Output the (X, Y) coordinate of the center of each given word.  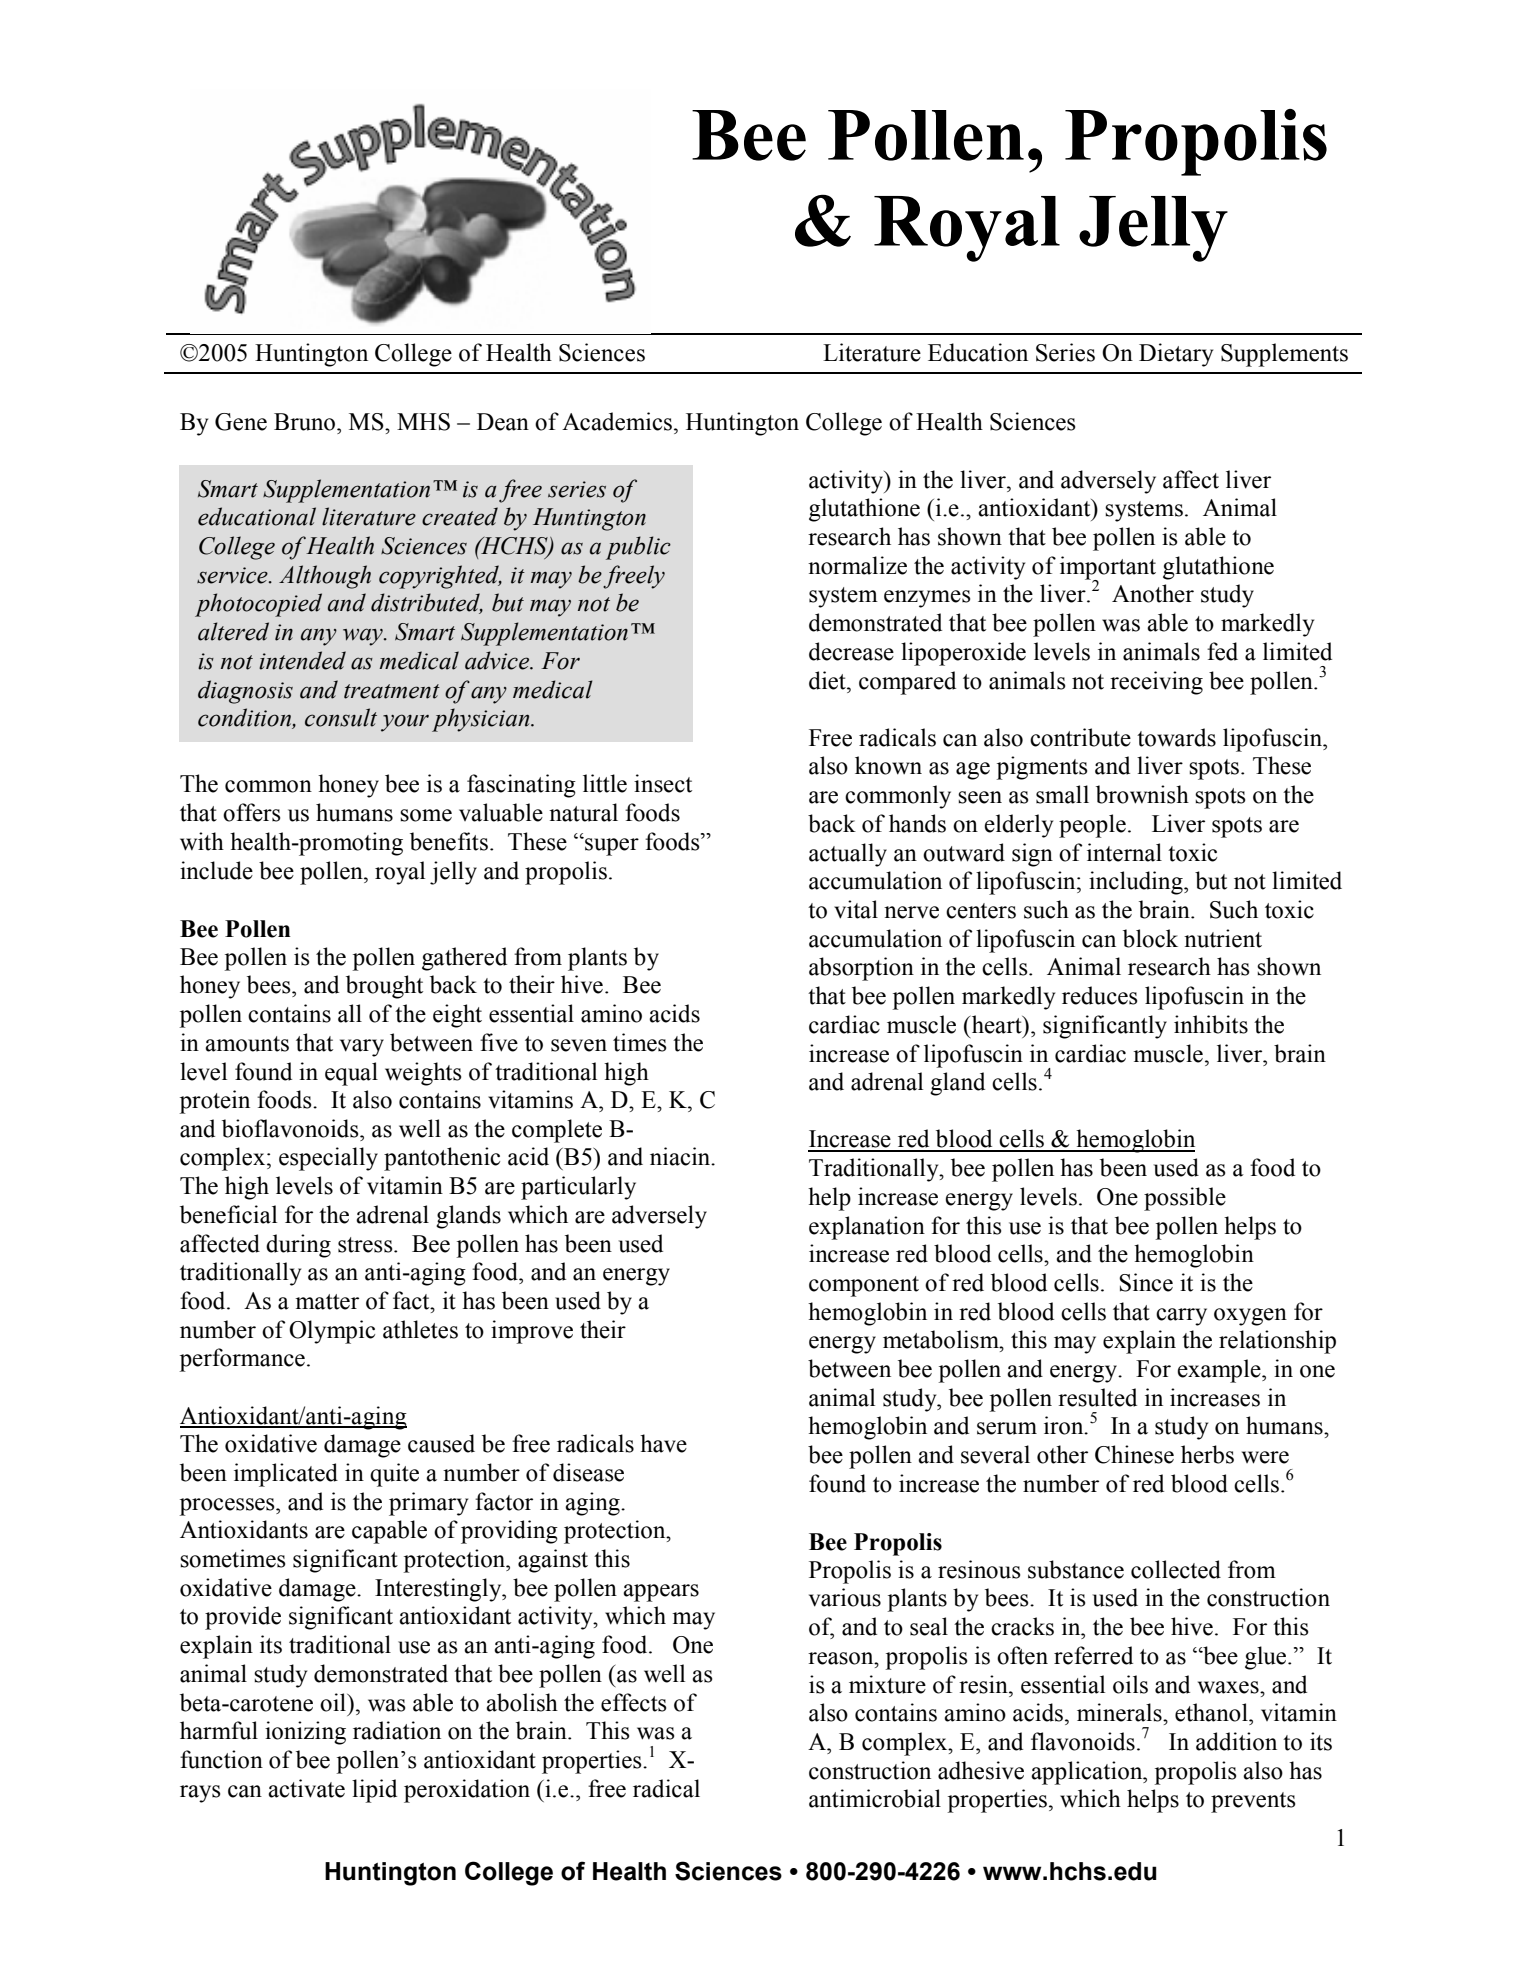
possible (1185, 1199)
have (663, 1443)
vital (856, 909)
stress (366, 1245)
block (1150, 938)
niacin (681, 1156)
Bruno (304, 422)
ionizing (305, 1733)
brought (384, 987)
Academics (617, 421)
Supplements (1284, 355)
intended (302, 660)
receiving (1156, 683)
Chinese (1134, 1454)
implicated (286, 1475)
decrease (851, 651)
